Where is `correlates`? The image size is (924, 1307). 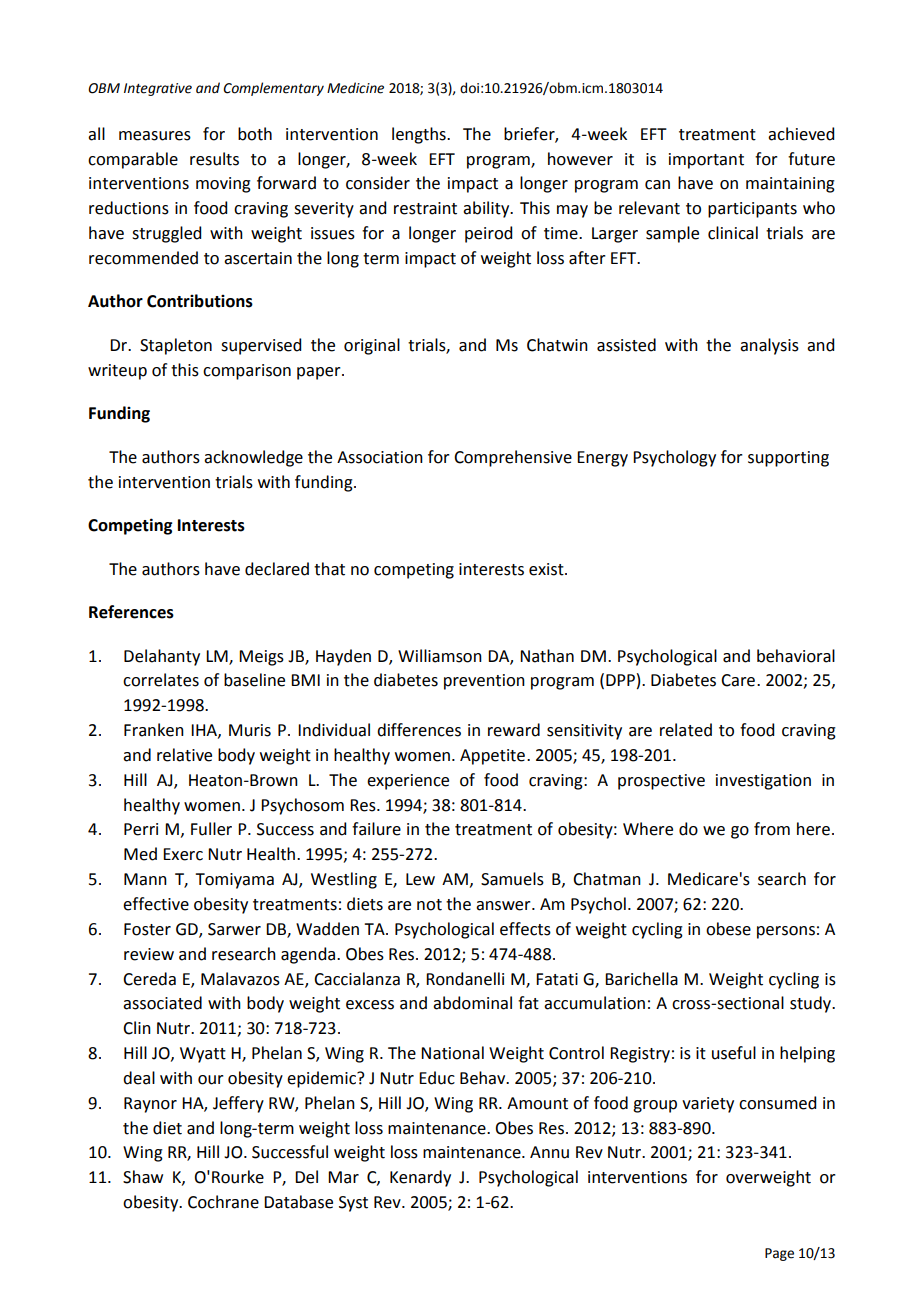
correlates is located at coordinates (161, 680).
